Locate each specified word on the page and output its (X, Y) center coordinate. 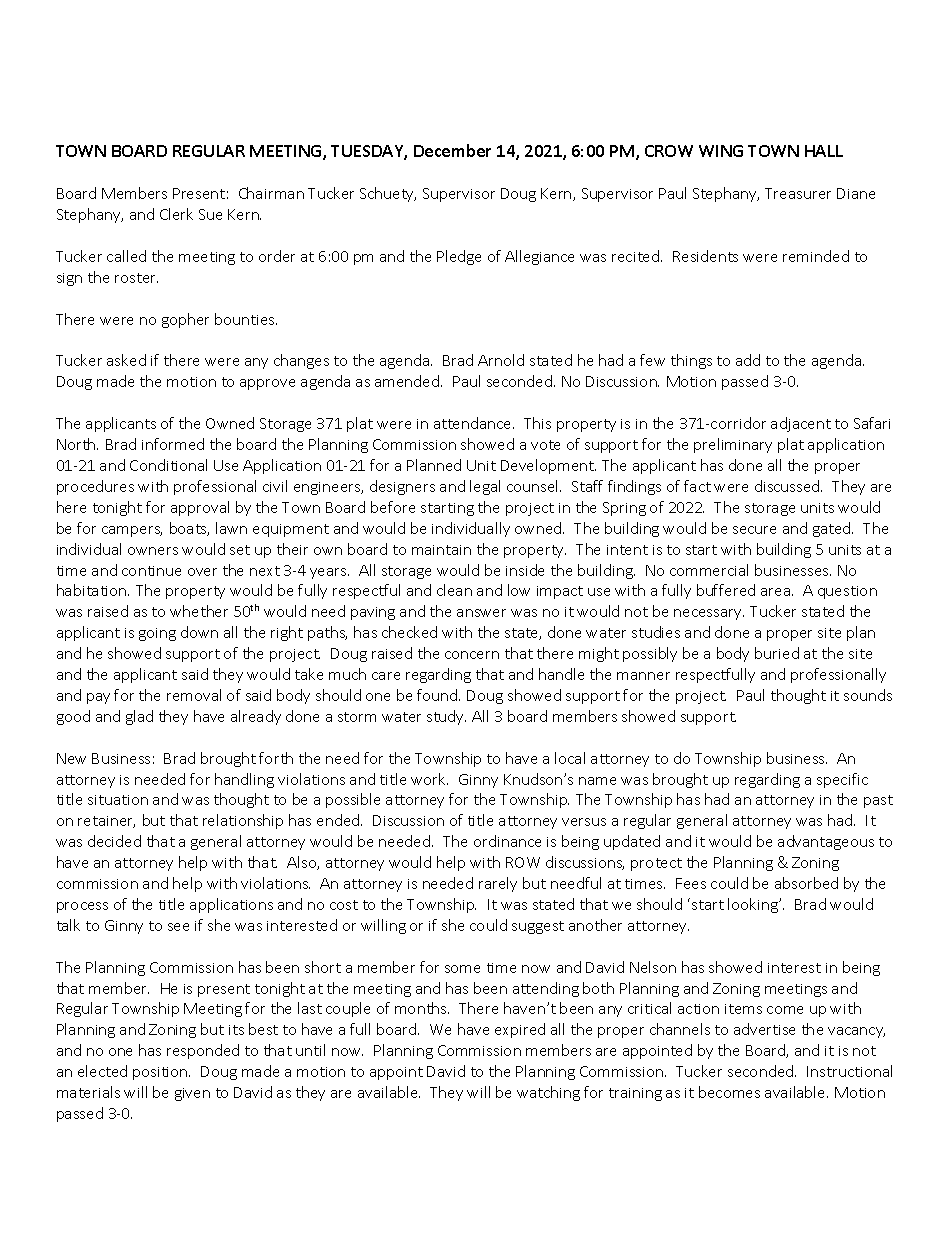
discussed (788, 486)
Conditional (168, 465)
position (161, 1073)
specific (842, 780)
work (429, 779)
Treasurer (798, 193)
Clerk (176, 214)
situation (118, 800)
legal (485, 487)
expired (520, 1030)
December (452, 150)
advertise (764, 1029)
